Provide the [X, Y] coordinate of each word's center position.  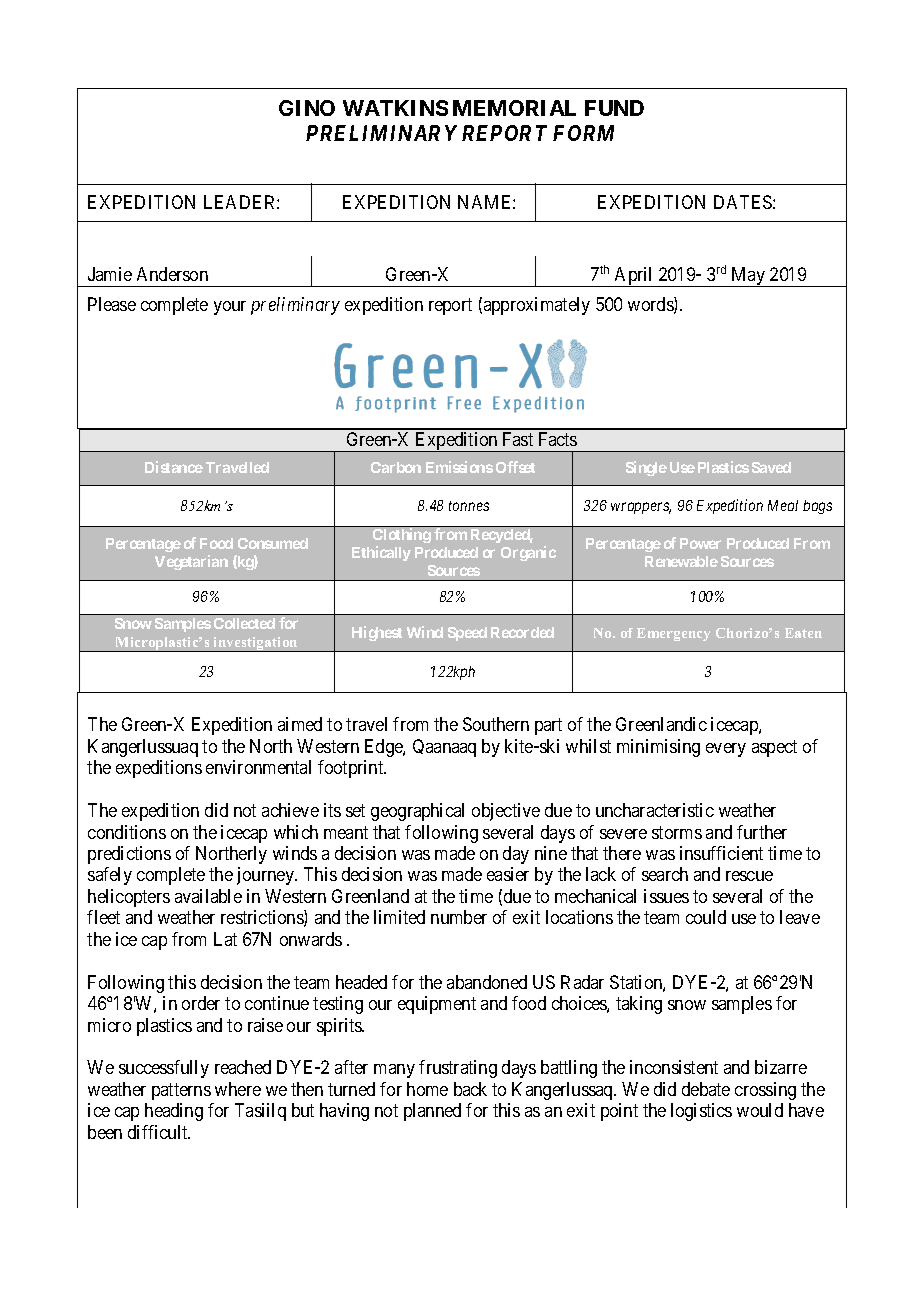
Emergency [673, 634]
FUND [614, 108]
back [470, 1089]
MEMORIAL [514, 108]
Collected [244, 623]
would [760, 1110]
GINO [307, 108]
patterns [181, 1091]
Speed [467, 634]
